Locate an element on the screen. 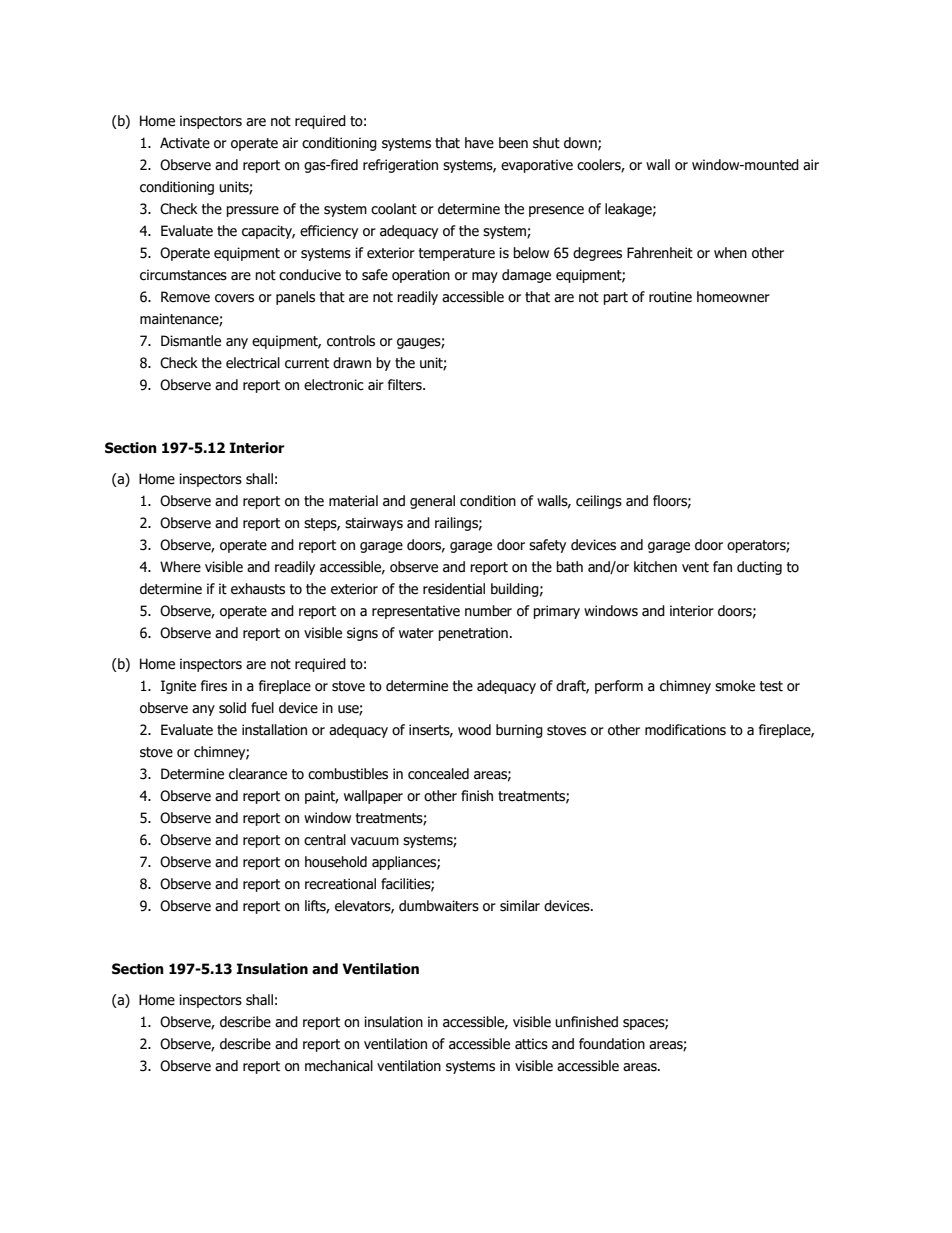 The height and width of the screenshot is (1233, 952). fan is located at coordinates (722, 567).
